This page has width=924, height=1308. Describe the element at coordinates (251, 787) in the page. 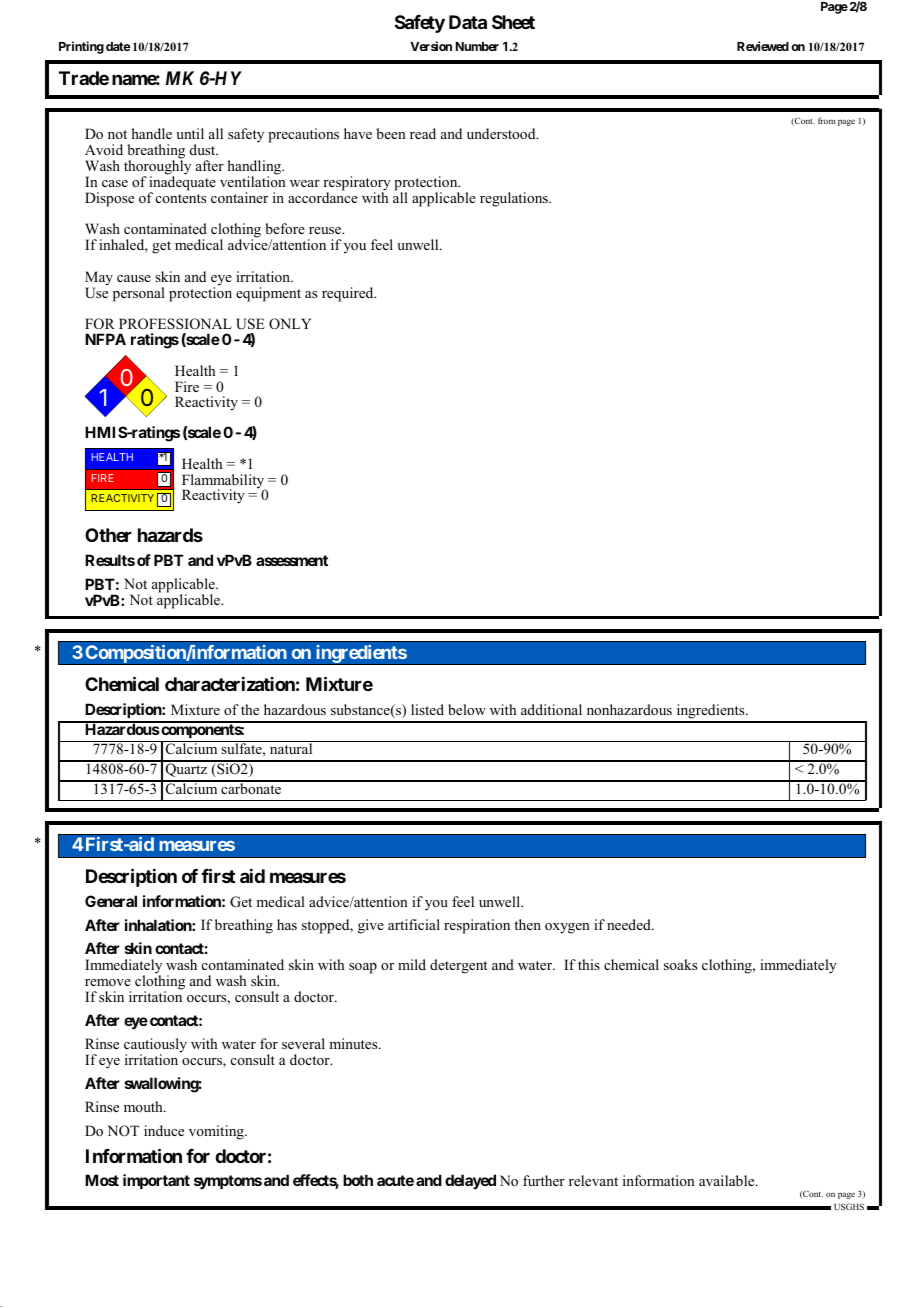

I see `carbonate` at that location.
